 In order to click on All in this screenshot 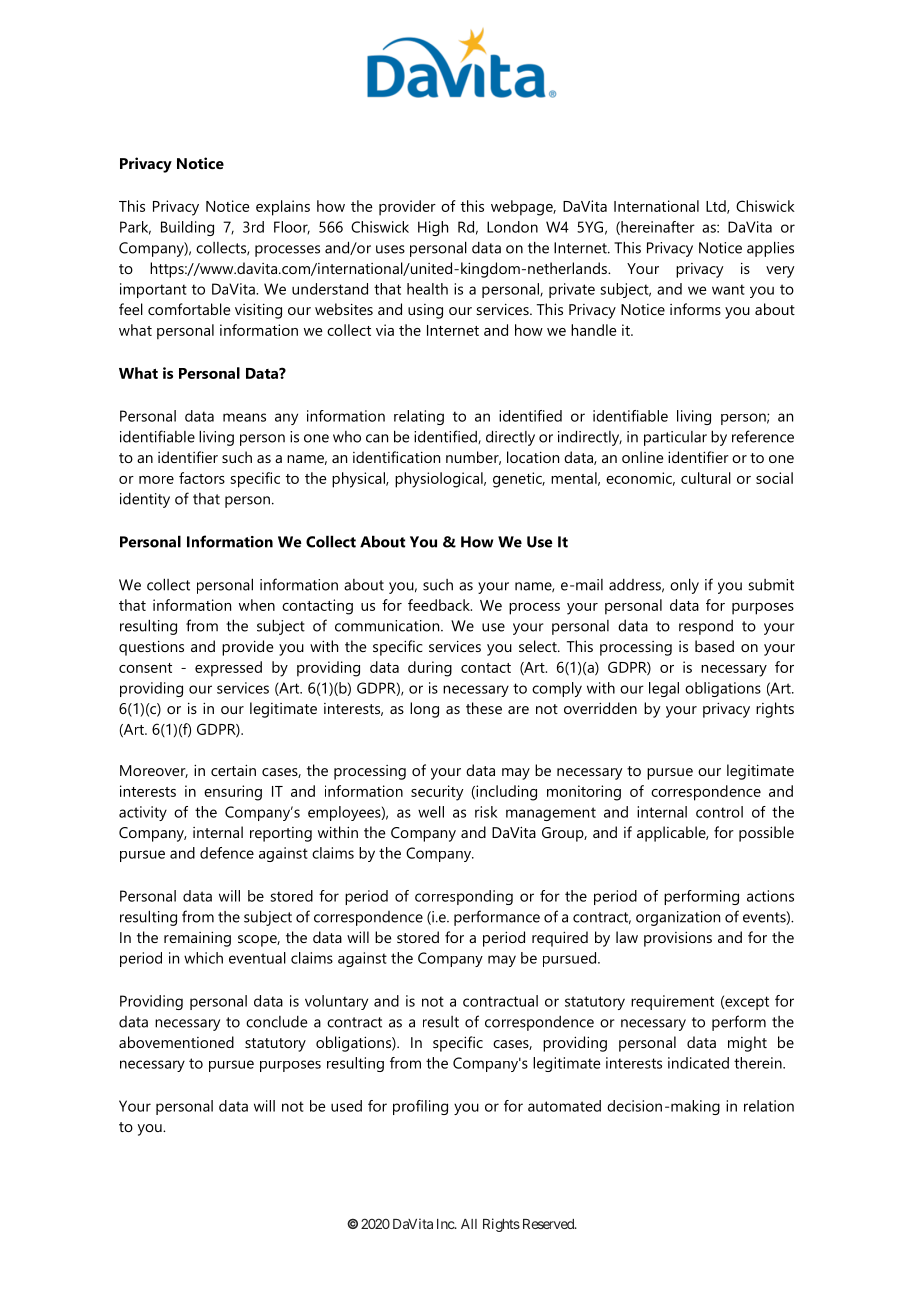, I will do `click(469, 1224)`.
